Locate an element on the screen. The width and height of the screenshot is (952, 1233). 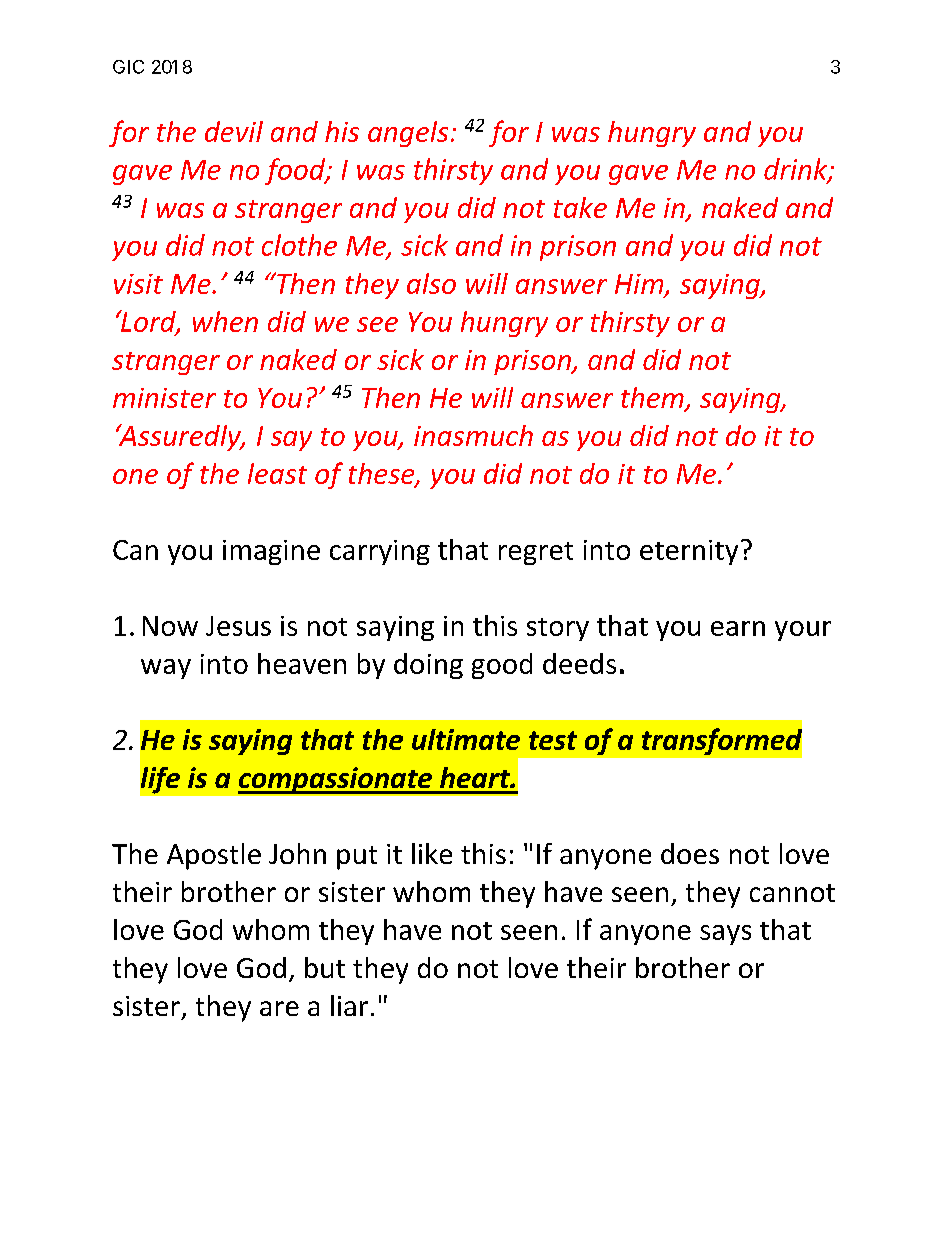
regret is located at coordinates (536, 553).
